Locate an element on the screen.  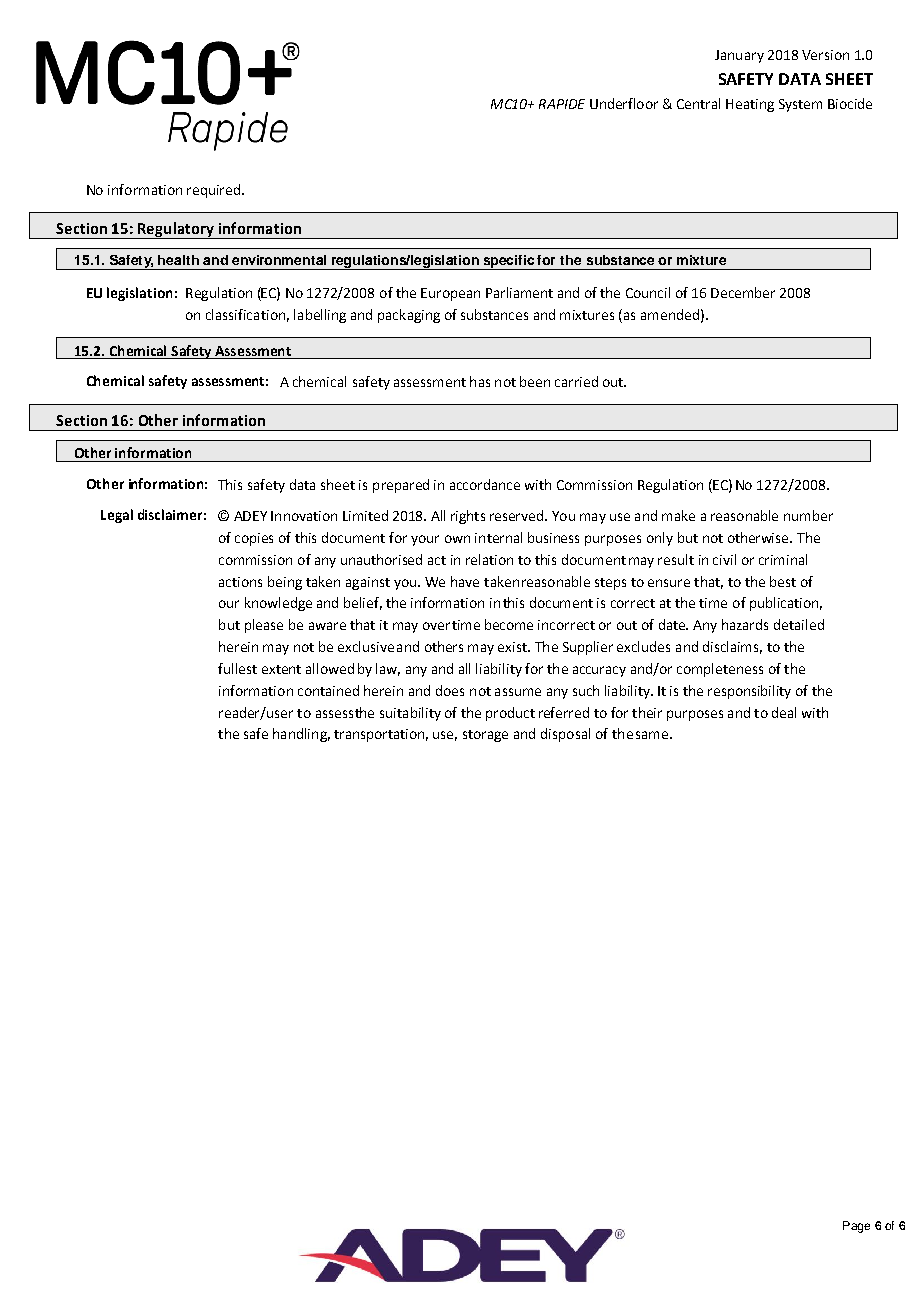
Page is located at coordinates (856, 1227).
